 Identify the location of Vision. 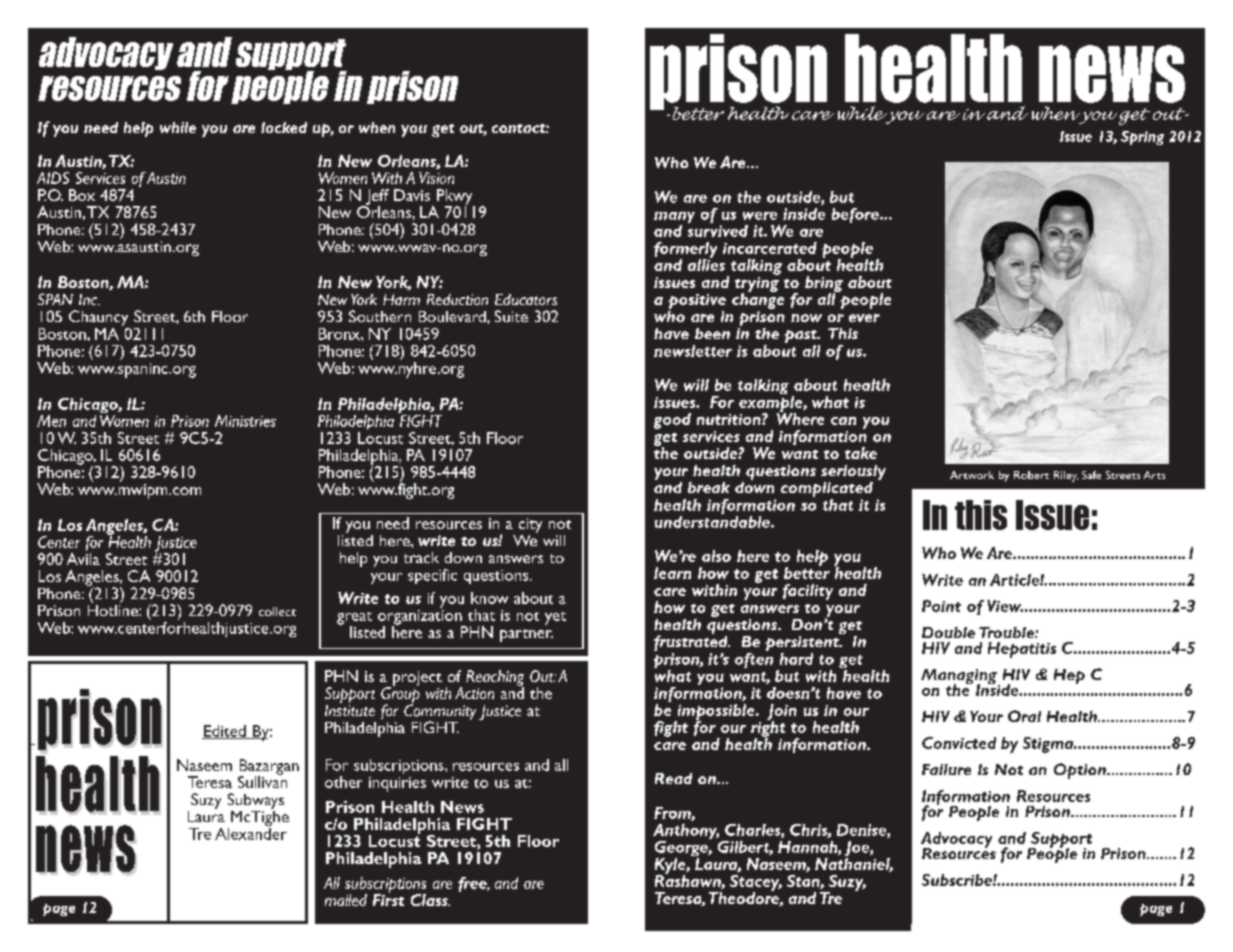
(436, 178).
